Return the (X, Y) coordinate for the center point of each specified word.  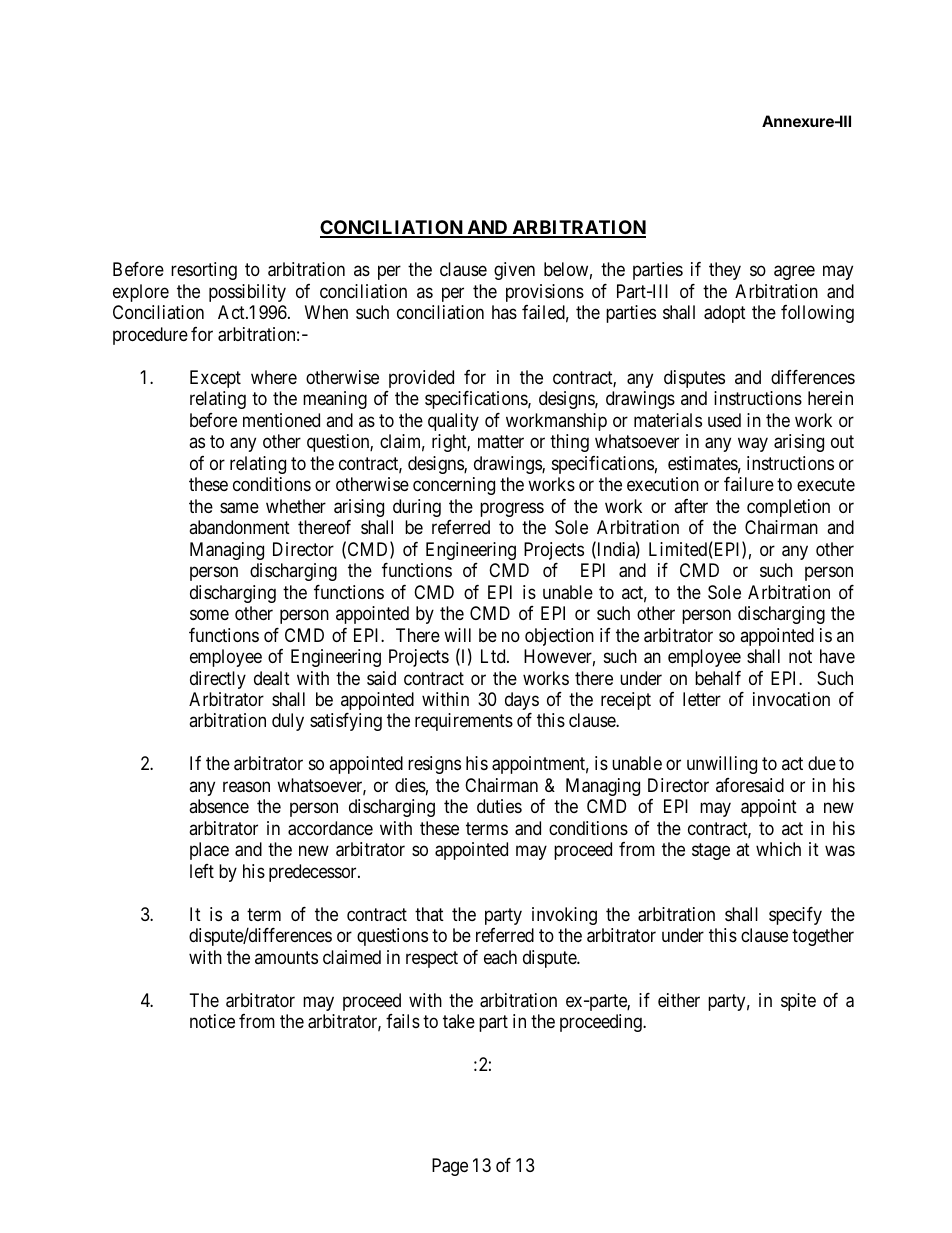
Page (450, 1167)
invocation (791, 699)
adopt (725, 314)
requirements (464, 722)
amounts (286, 957)
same (239, 508)
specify (795, 916)
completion (788, 508)
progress (512, 509)
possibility (247, 293)
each (500, 957)
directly (218, 680)
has (504, 312)
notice (212, 1021)
